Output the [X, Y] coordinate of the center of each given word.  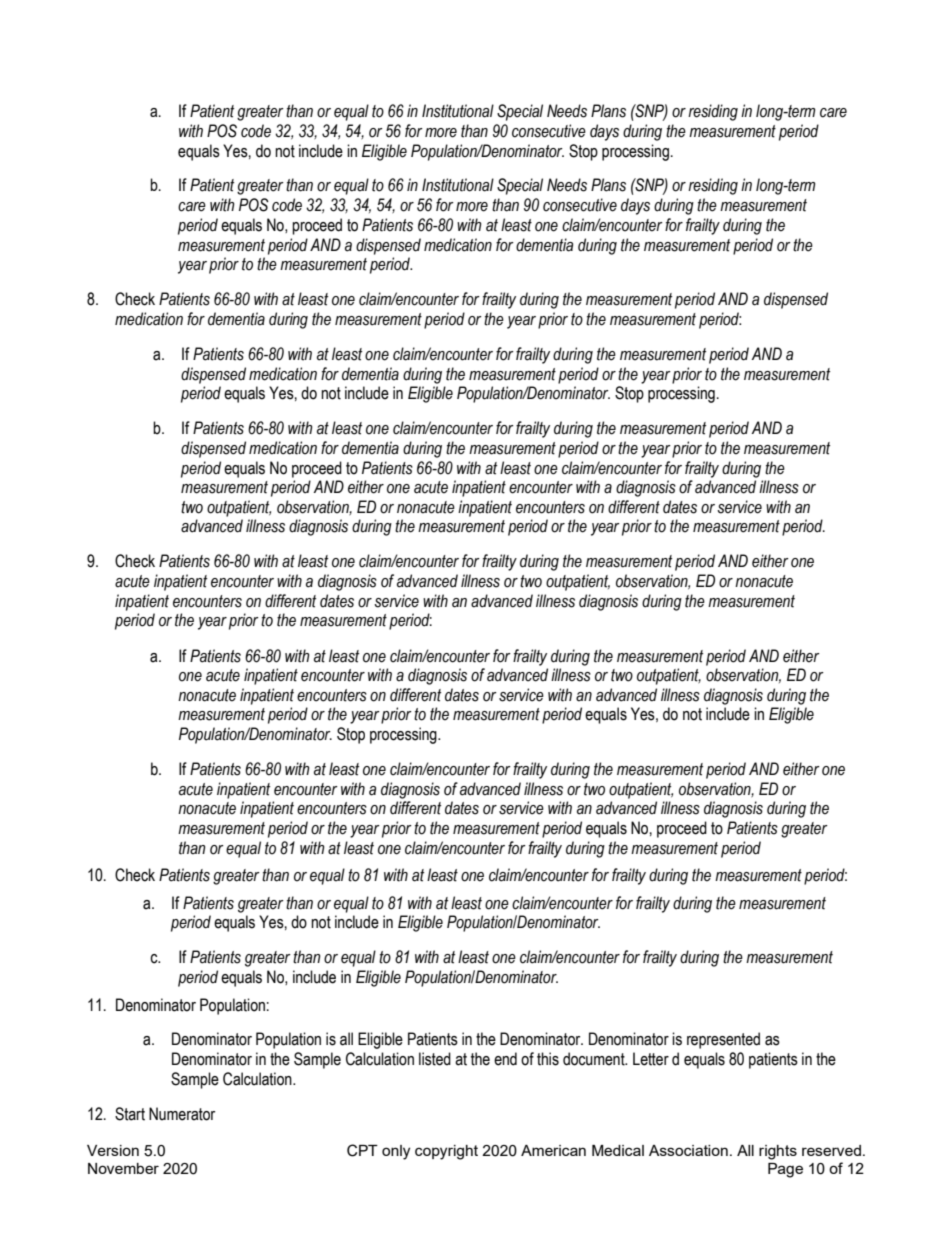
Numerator [182, 1114]
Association [688, 1150]
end [505, 1059]
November [123, 1168]
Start [130, 1114]
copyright [446, 1152]
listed [435, 1059]
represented [723, 1040]
